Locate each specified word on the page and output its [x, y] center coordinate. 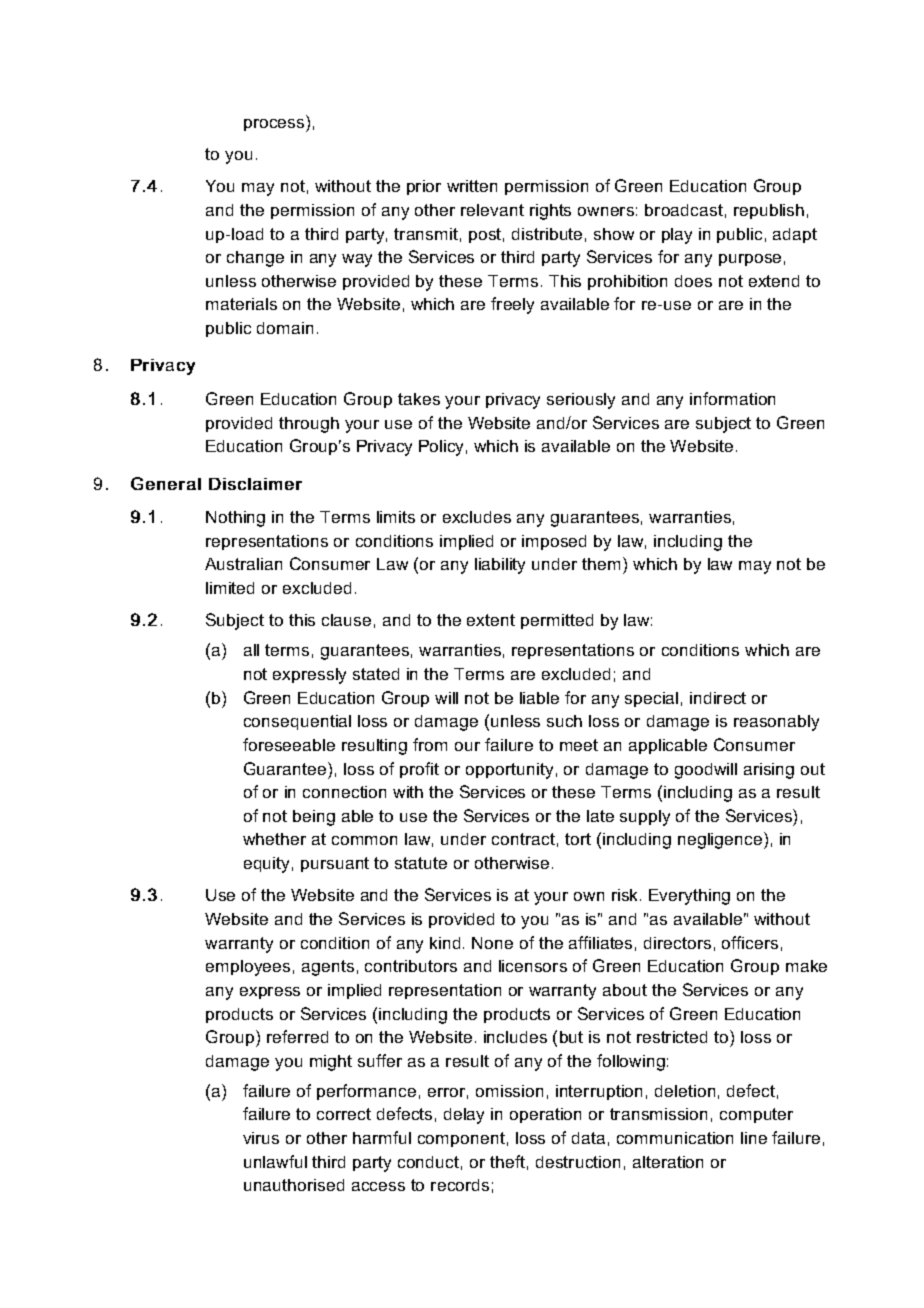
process [275, 125]
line [754, 1138]
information [732, 398]
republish [769, 211]
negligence [721, 840]
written [472, 186]
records [460, 1185]
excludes [477, 517]
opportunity [509, 771]
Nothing [235, 519]
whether [274, 839]
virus [261, 1138]
